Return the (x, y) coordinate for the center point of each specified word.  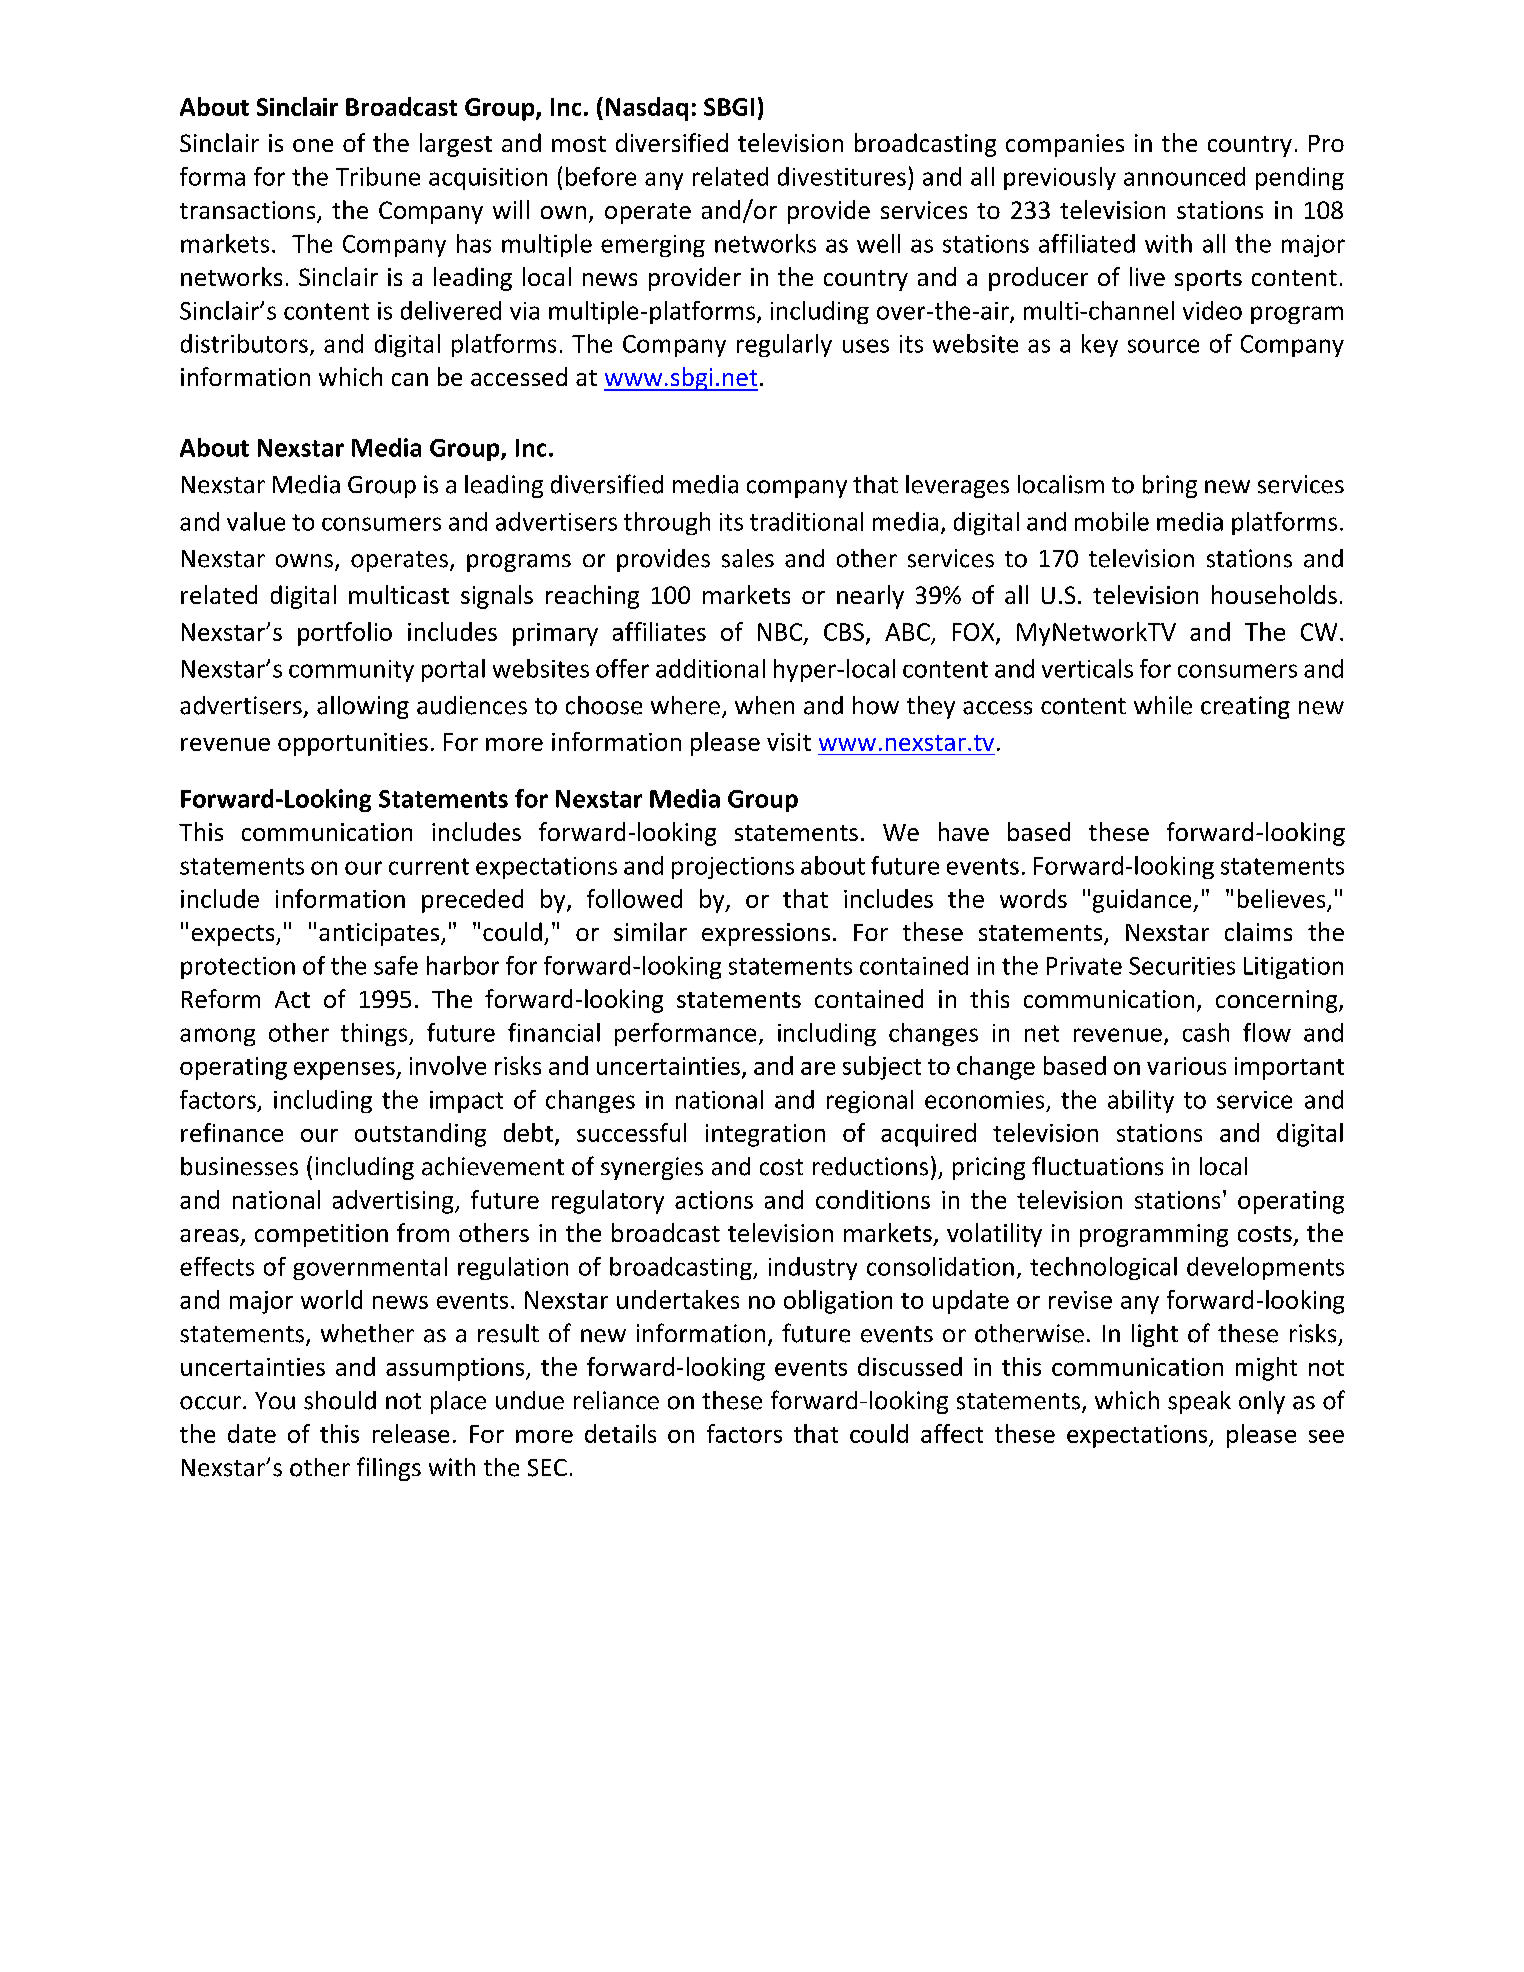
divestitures (842, 176)
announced (1184, 176)
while (1163, 705)
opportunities (353, 744)
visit (789, 742)
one (313, 145)
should (340, 1400)
